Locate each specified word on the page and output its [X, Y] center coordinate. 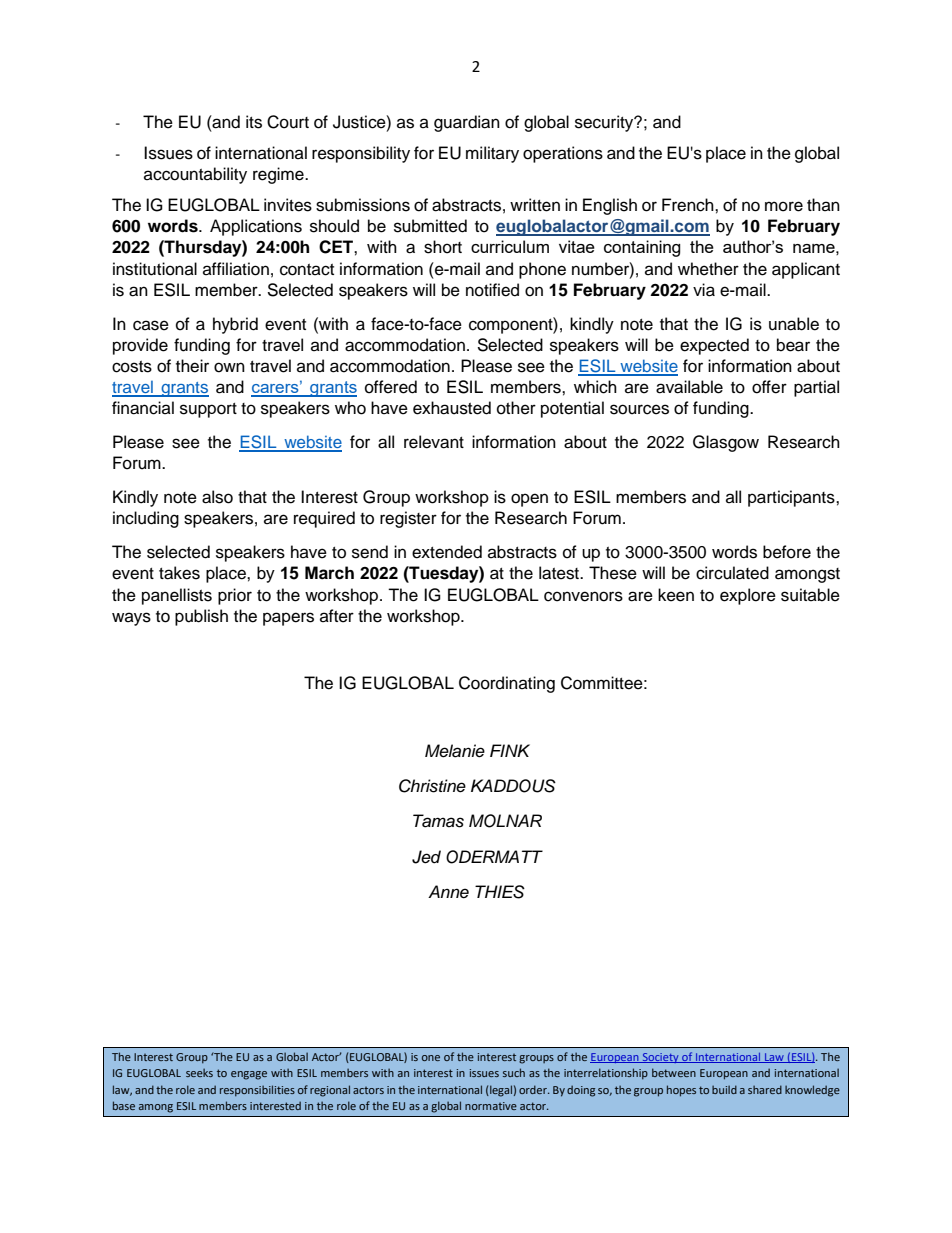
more [784, 206]
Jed [426, 857]
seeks [199, 1072]
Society [660, 1058]
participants [792, 498]
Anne [448, 892]
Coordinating [507, 684]
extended [447, 552]
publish [201, 617]
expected [714, 346]
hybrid [235, 325]
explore [748, 596]
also [217, 497]
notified [492, 290]
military [492, 154]
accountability [195, 175]
